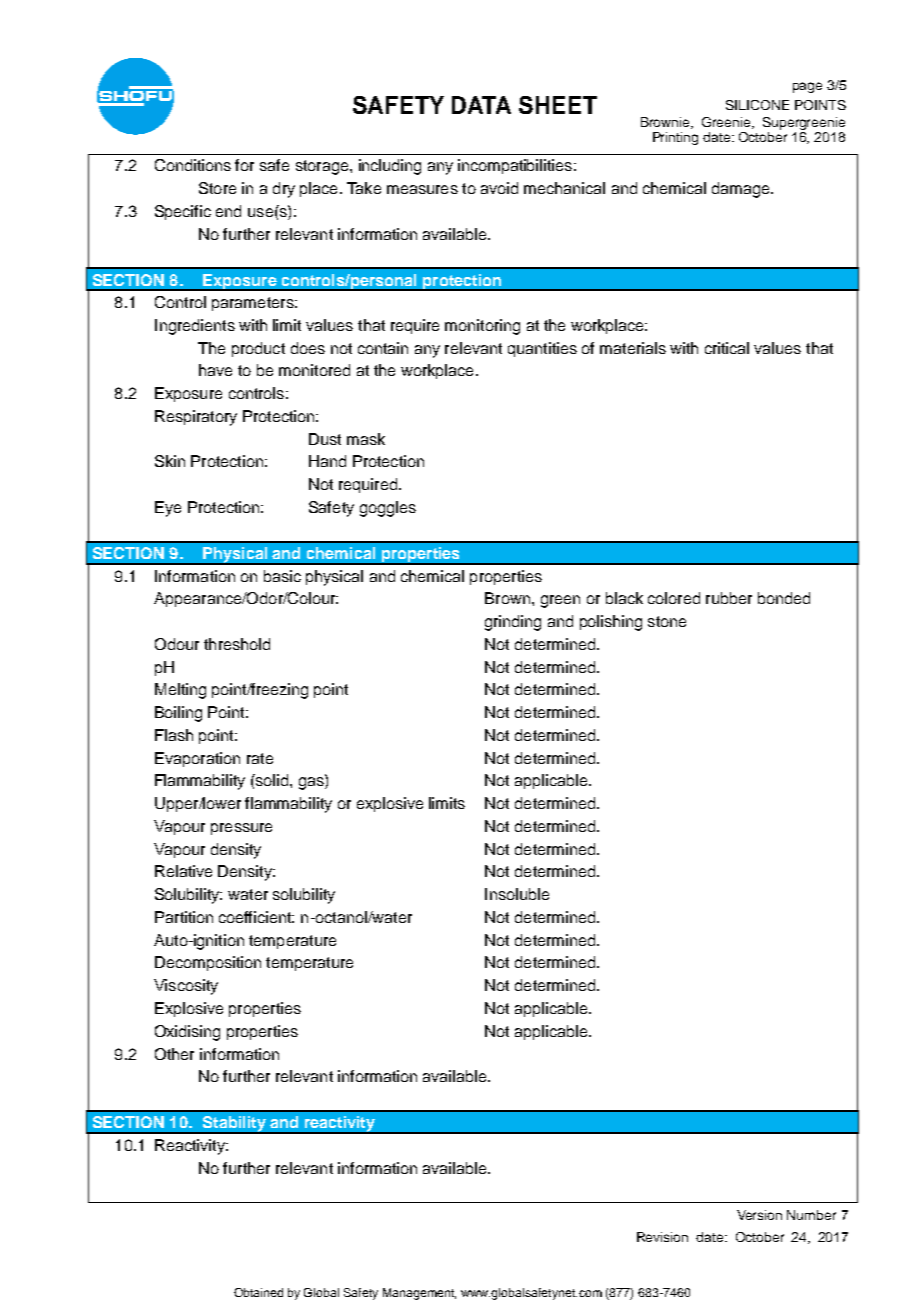  I want to click on Obtained, so click(258, 1292).
